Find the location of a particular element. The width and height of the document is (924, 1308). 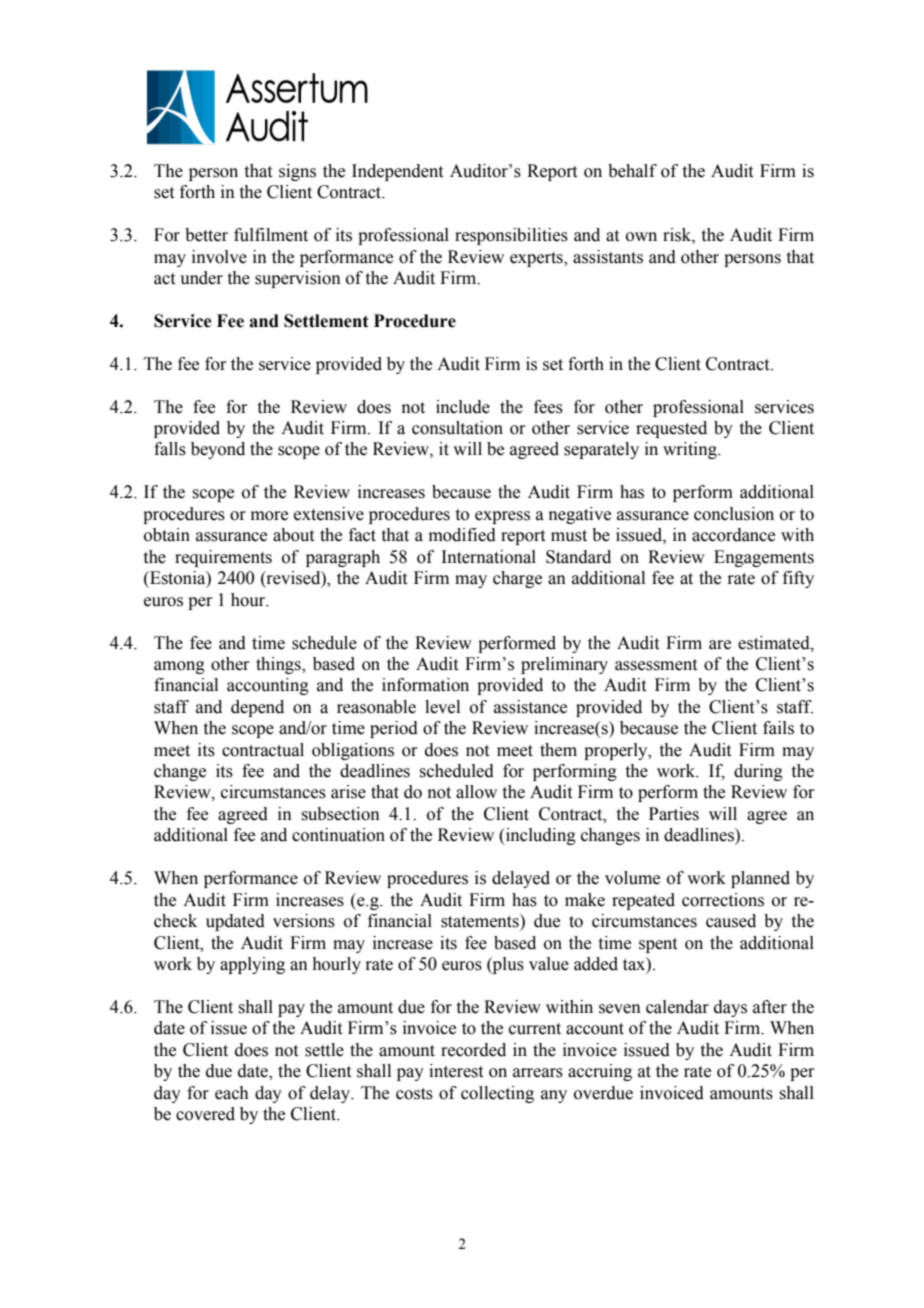

things is located at coordinates (279, 665).
